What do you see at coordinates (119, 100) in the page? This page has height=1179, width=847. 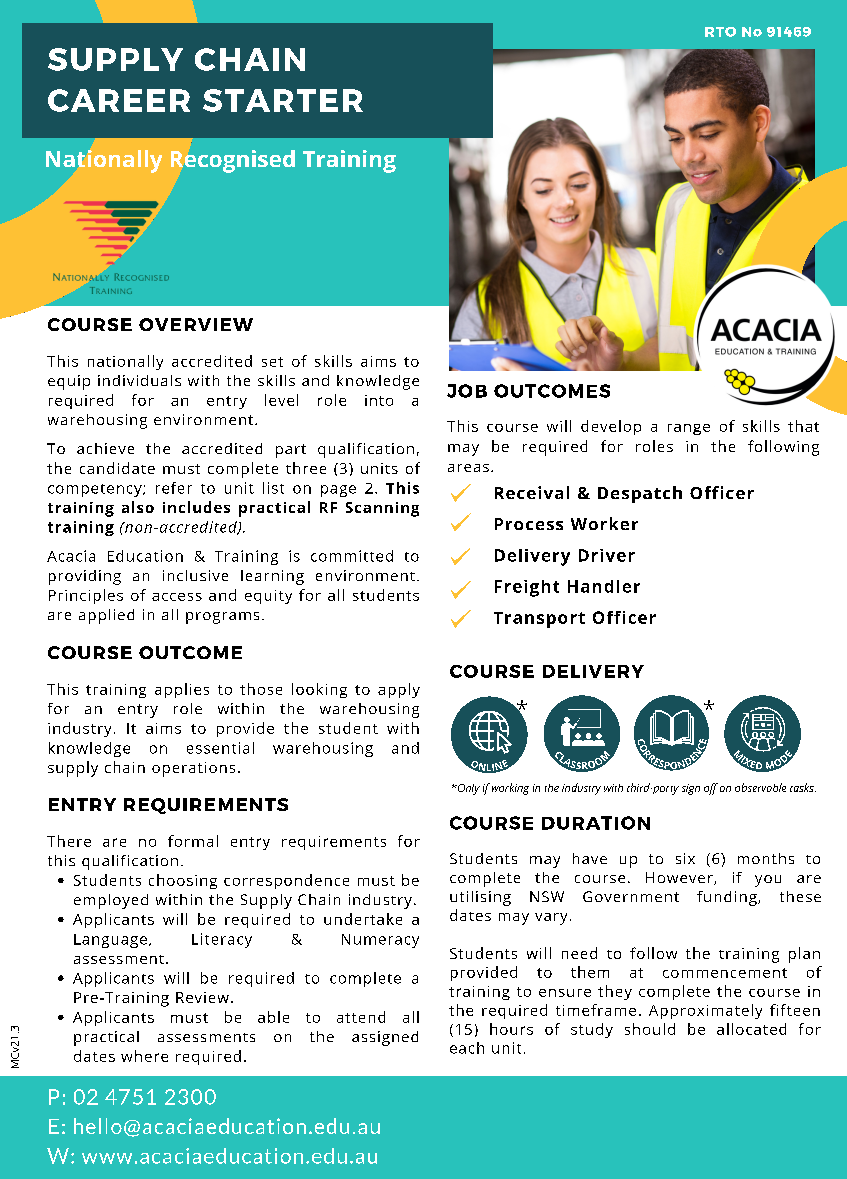 I see `CAREER` at bounding box center [119, 100].
